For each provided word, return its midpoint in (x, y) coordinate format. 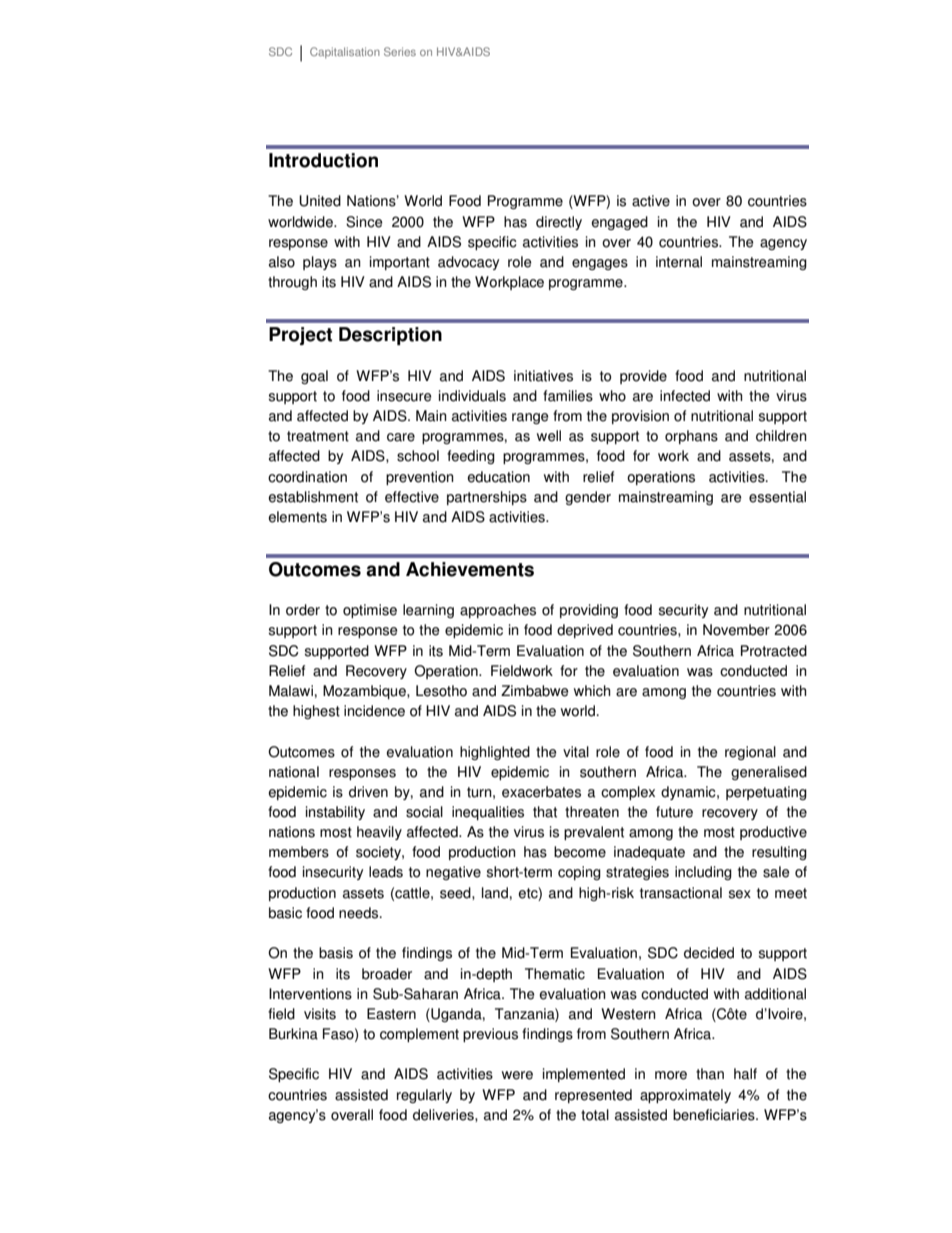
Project (300, 336)
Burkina (293, 1034)
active (651, 201)
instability (335, 813)
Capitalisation (345, 53)
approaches (498, 611)
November (736, 630)
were (517, 1075)
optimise (370, 611)
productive (773, 833)
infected (685, 396)
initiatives (543, 376)
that (545, 812)
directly (559, 223)
